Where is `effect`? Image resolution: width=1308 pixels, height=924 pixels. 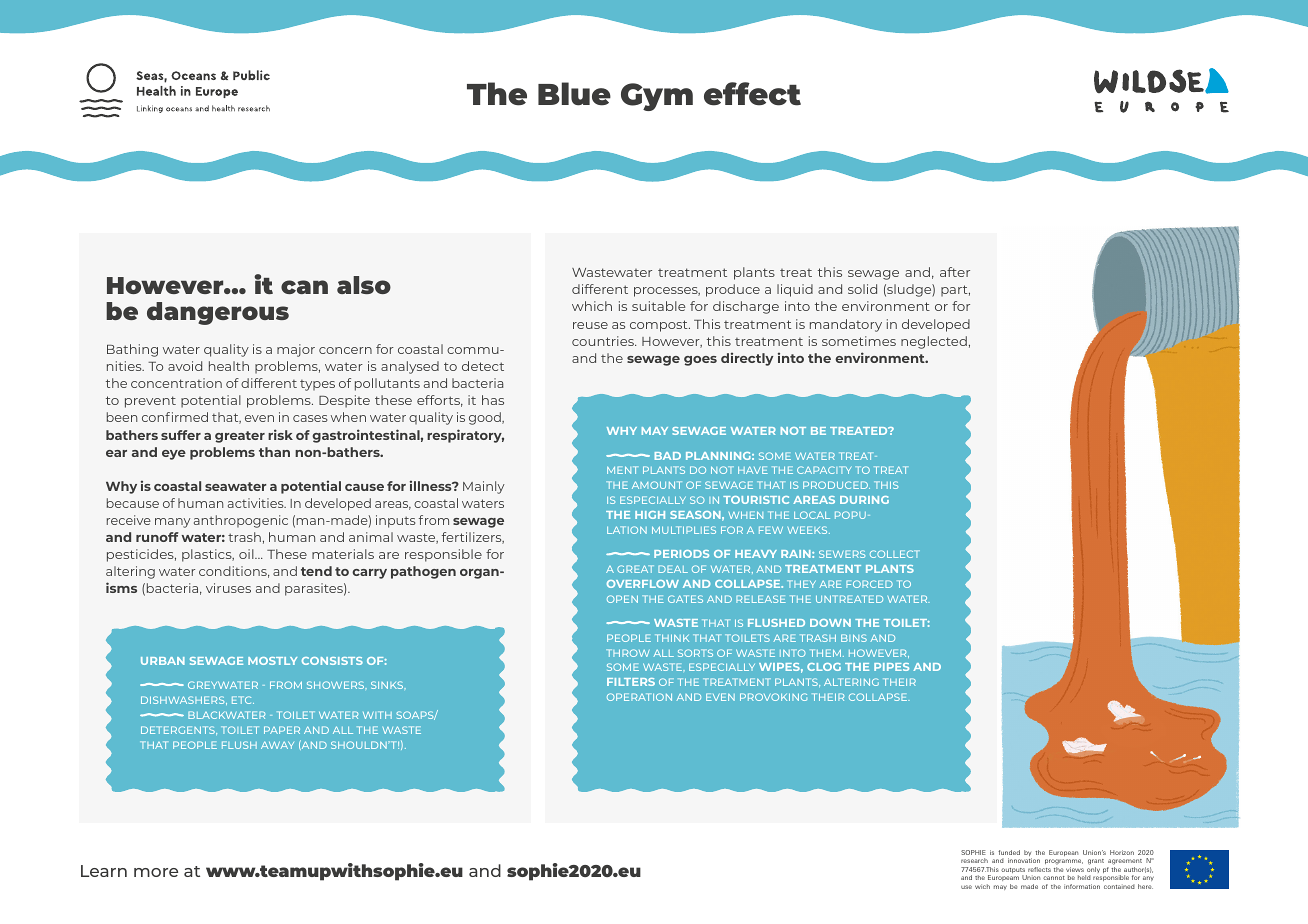
effect is located at coordinates (752, 94).
